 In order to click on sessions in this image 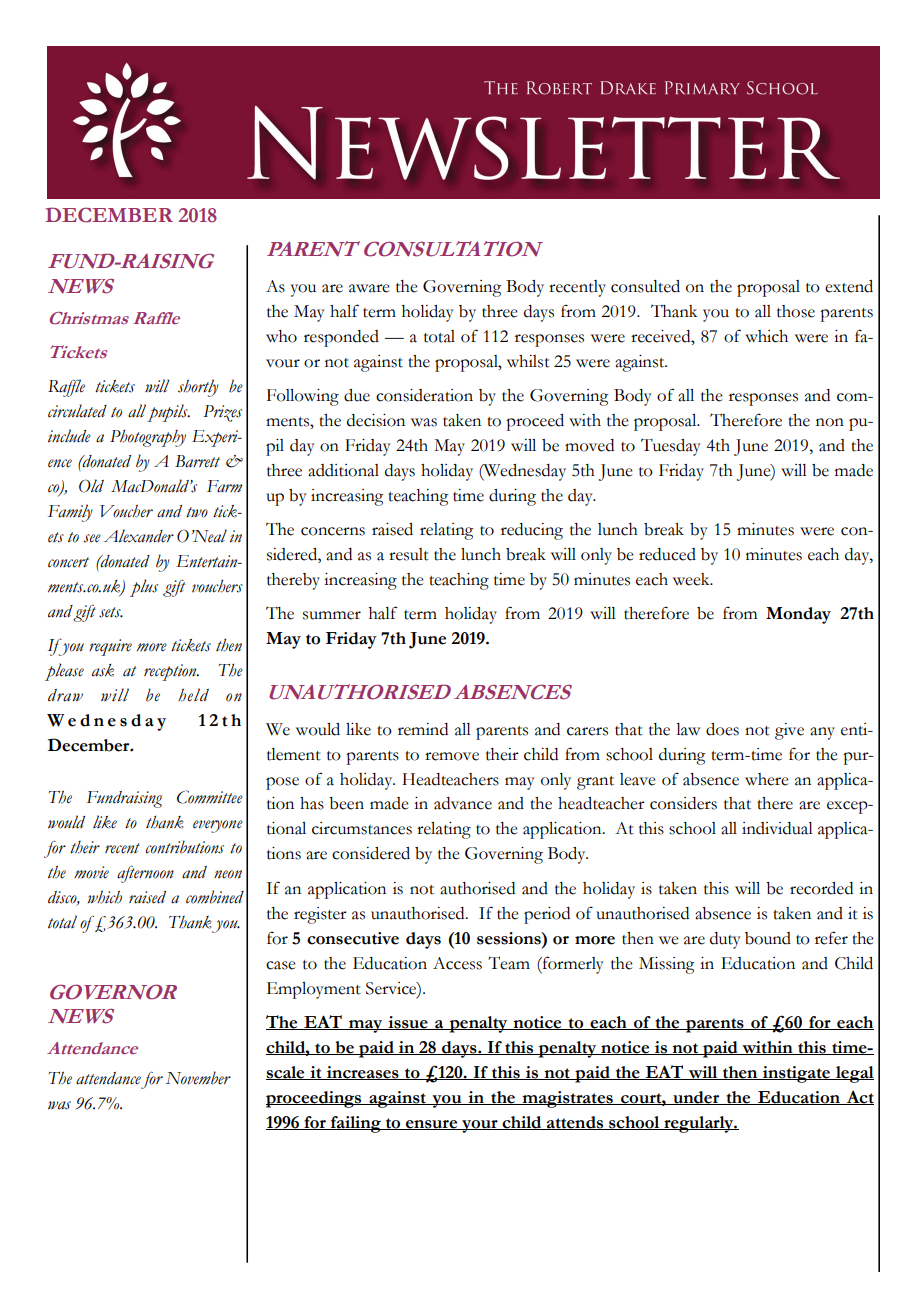, I will do `click(510, 938)`.
